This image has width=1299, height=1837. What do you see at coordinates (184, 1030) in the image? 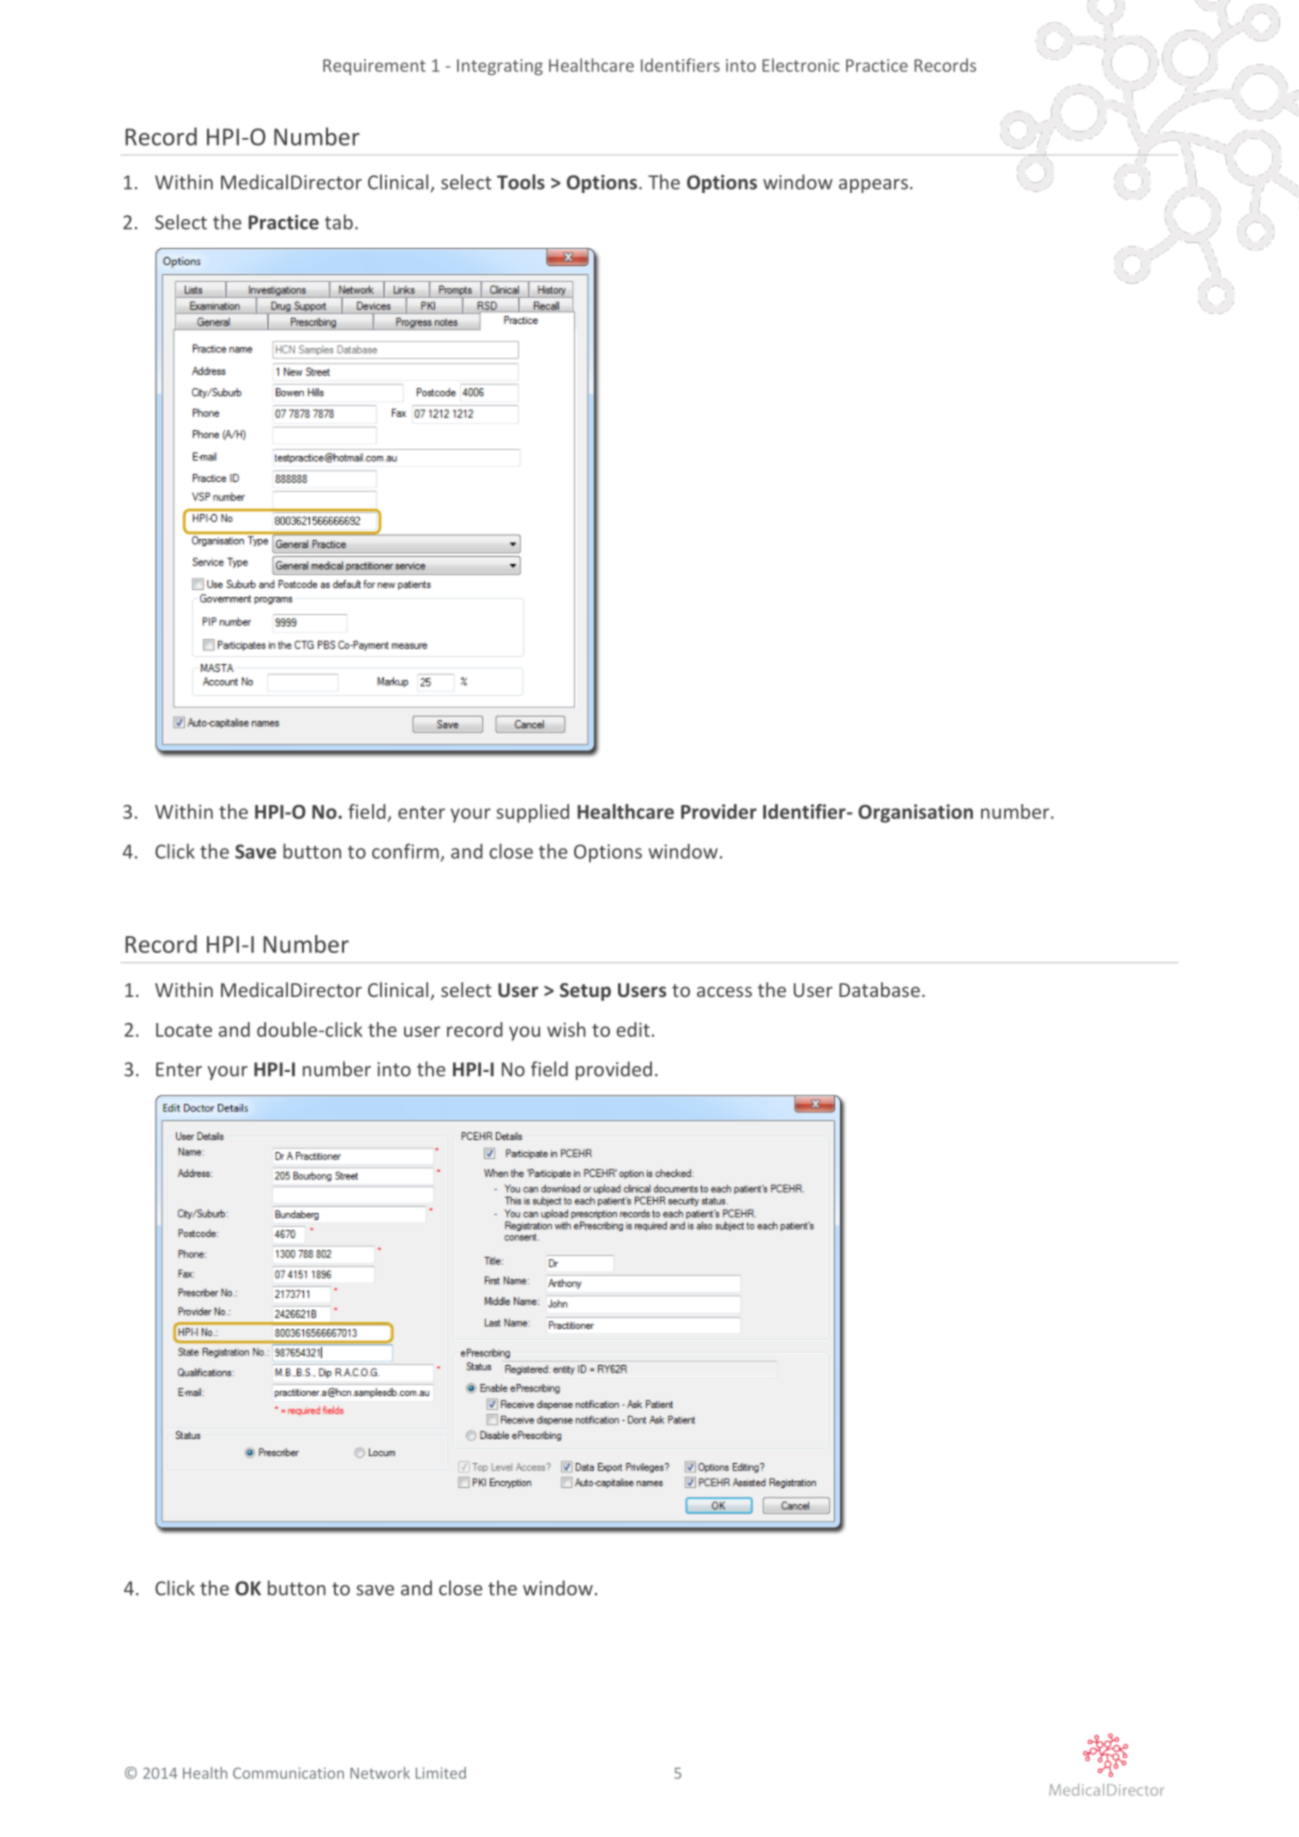
I see `Locate` at bounding box center [184, 1030].
